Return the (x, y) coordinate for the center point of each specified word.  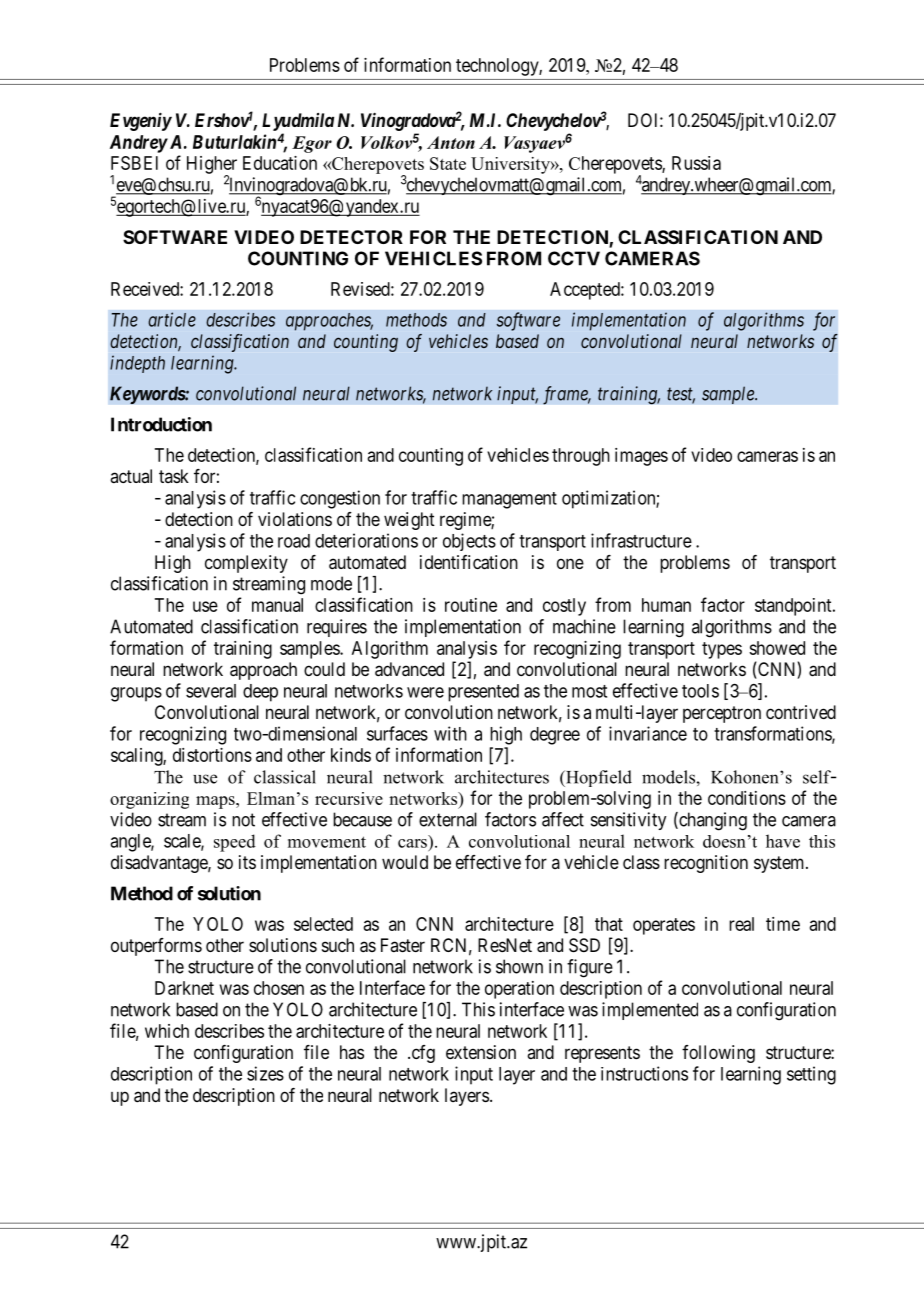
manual (277, 605)
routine (471, 605)
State (448, 163)
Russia (696, 163)
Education (280, 163)
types (722, 650)
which (167, 1031)
